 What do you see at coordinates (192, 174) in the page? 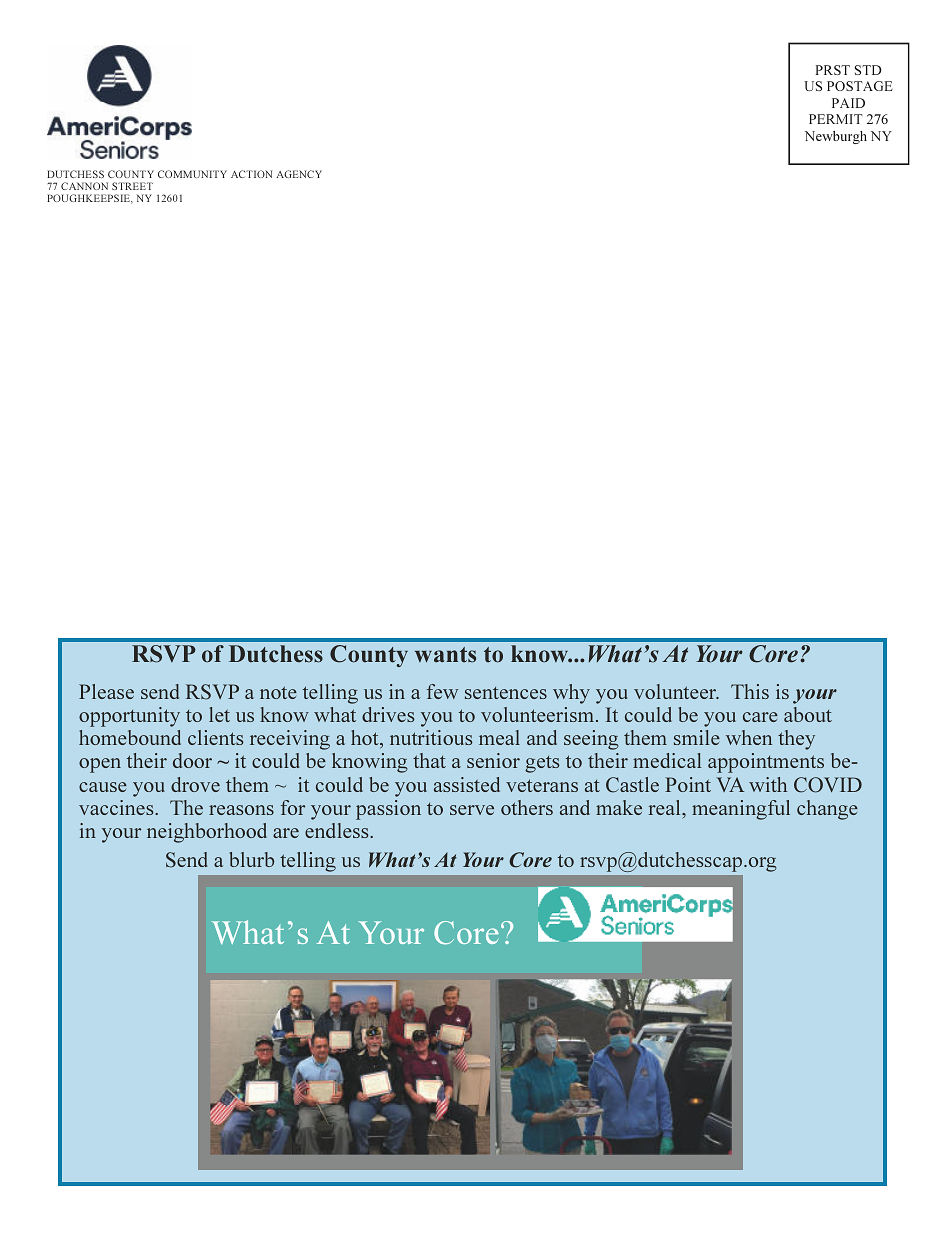
I see `COMMUNITY` at bounding box center [192, 174].
